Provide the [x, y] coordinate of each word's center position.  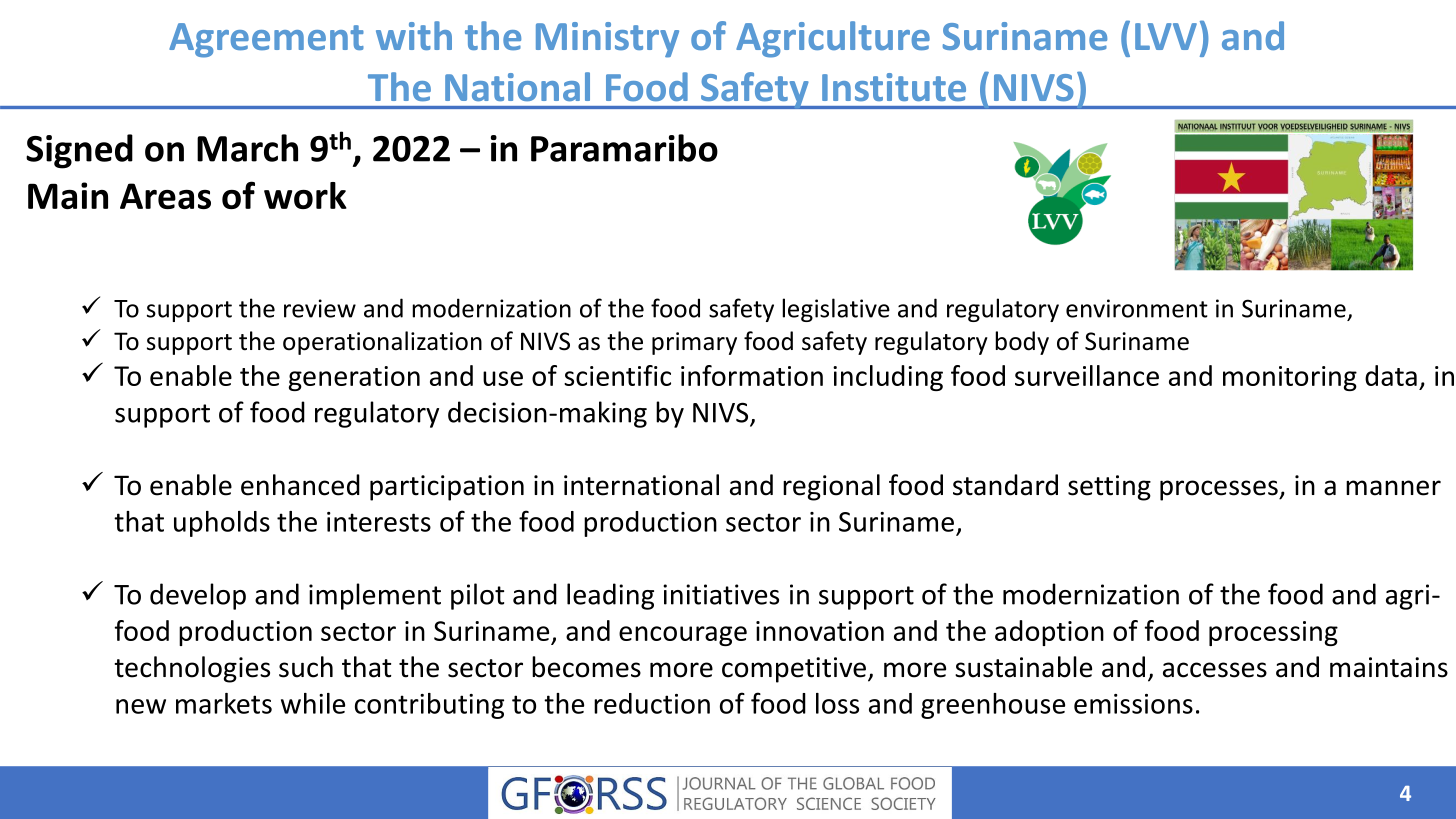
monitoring [1290, 378]
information [752, 375]
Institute [894, 87]
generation [354, 378]
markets [224, 703]
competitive [794, 670]
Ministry [607, 40]
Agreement [266, 40]
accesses [1215, 670]
